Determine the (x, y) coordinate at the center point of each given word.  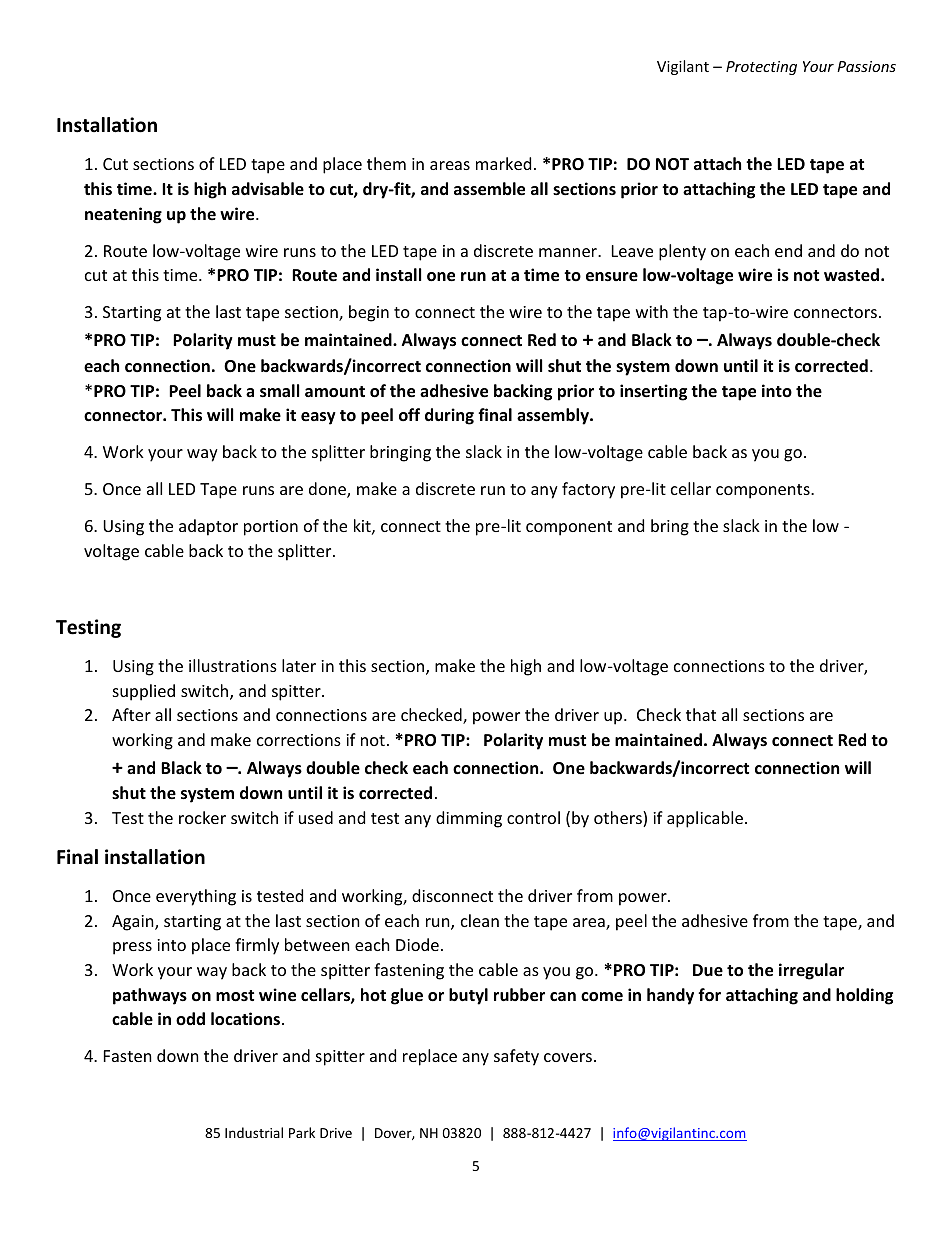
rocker (202, 817)
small (279, 391)
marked (503, 163)
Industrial (254, 1132)
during (449, 416)
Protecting (761, 68)
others (619, 819)
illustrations (233, 665)
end (788, 250)
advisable (268, 189)
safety (516, 1057)
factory (588, 490)
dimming (469, 819)
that (701, 714)
